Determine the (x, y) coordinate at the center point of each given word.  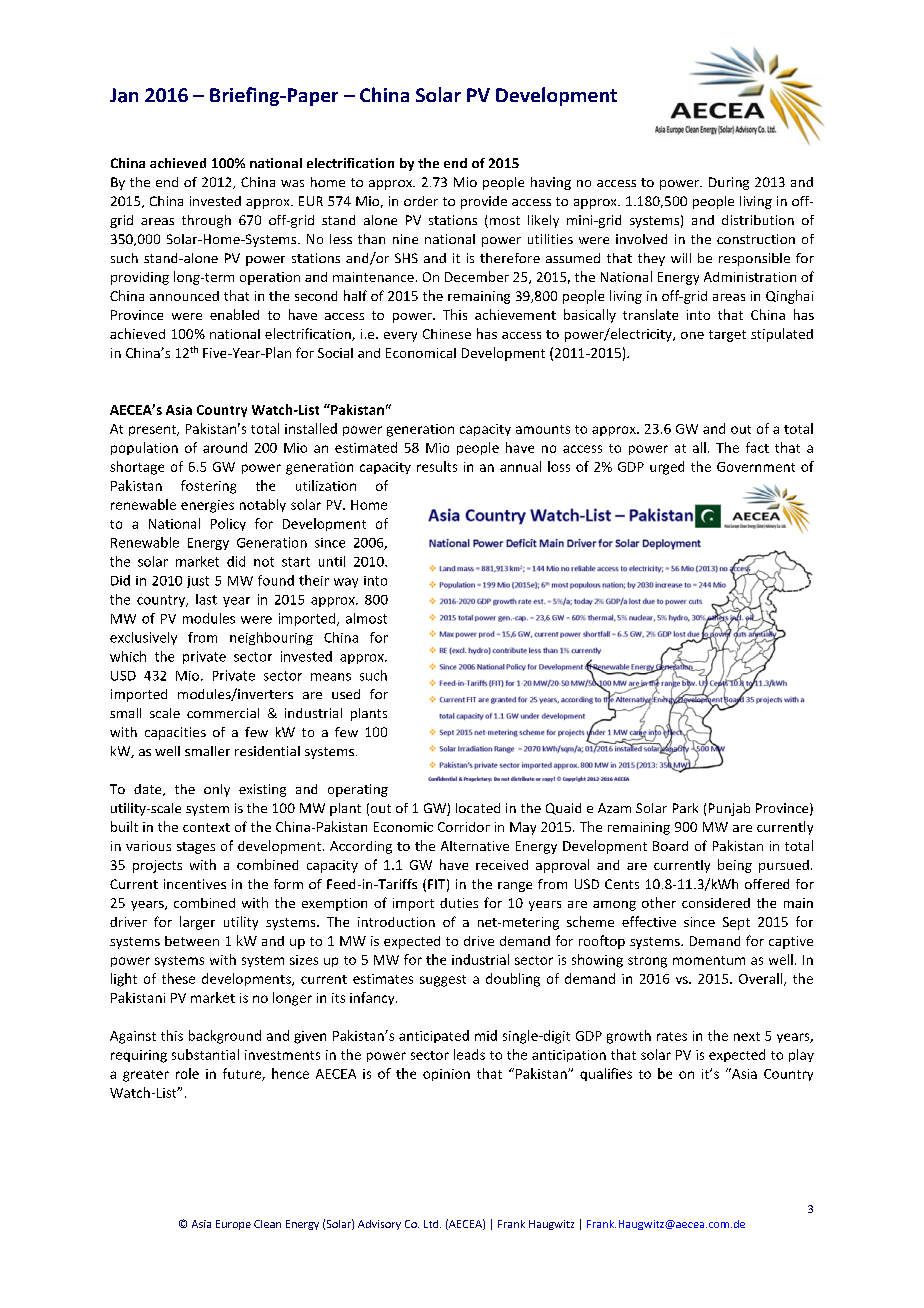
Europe (233, 1225)
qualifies (606, 1074)
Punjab (729, 809)
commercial (223, 713)
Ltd (432, 1224)
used (346, 694)
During (729, 183)
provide (484, 202)
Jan (124, 95)
